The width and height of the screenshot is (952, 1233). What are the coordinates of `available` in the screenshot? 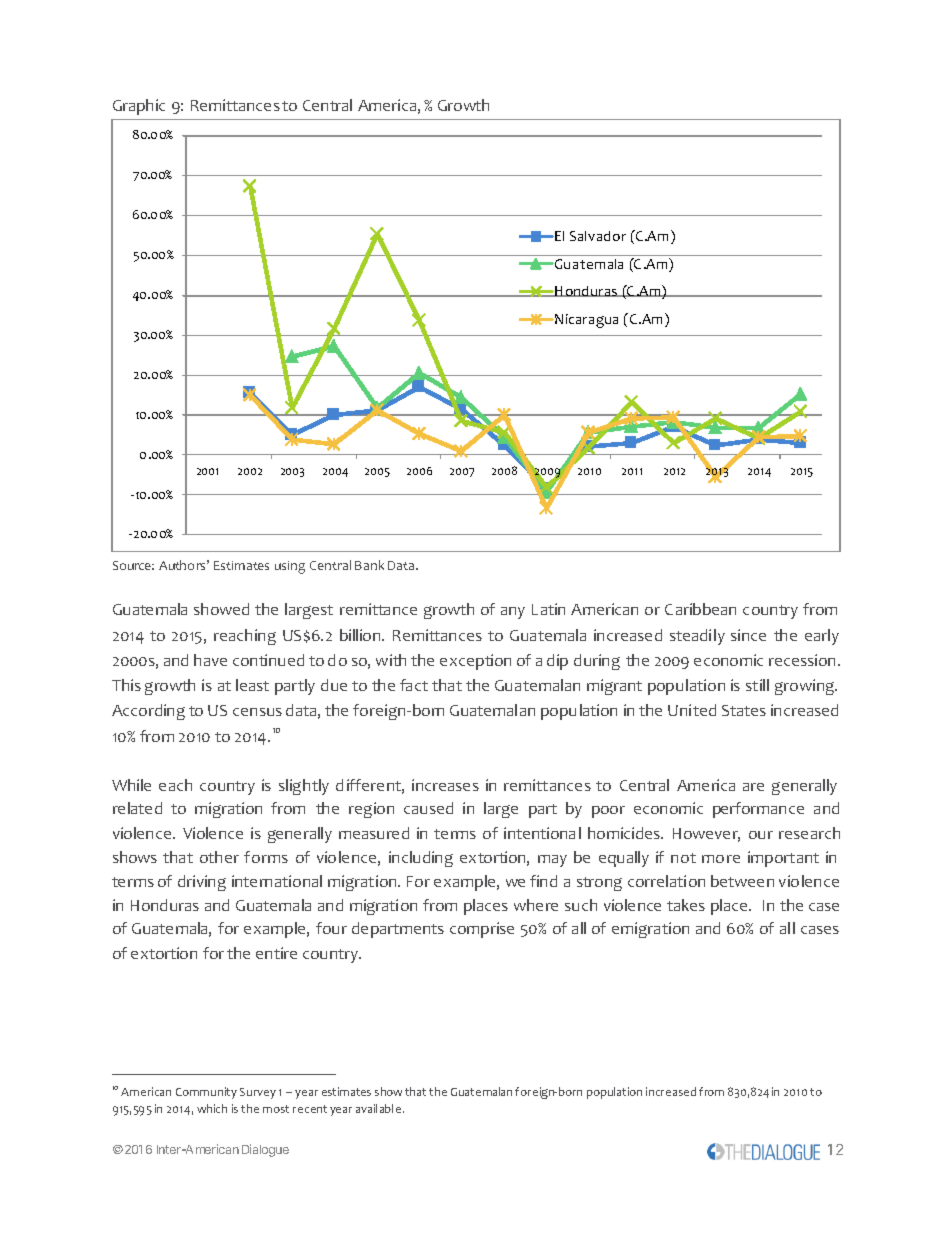 It's located at (380, 1108).
